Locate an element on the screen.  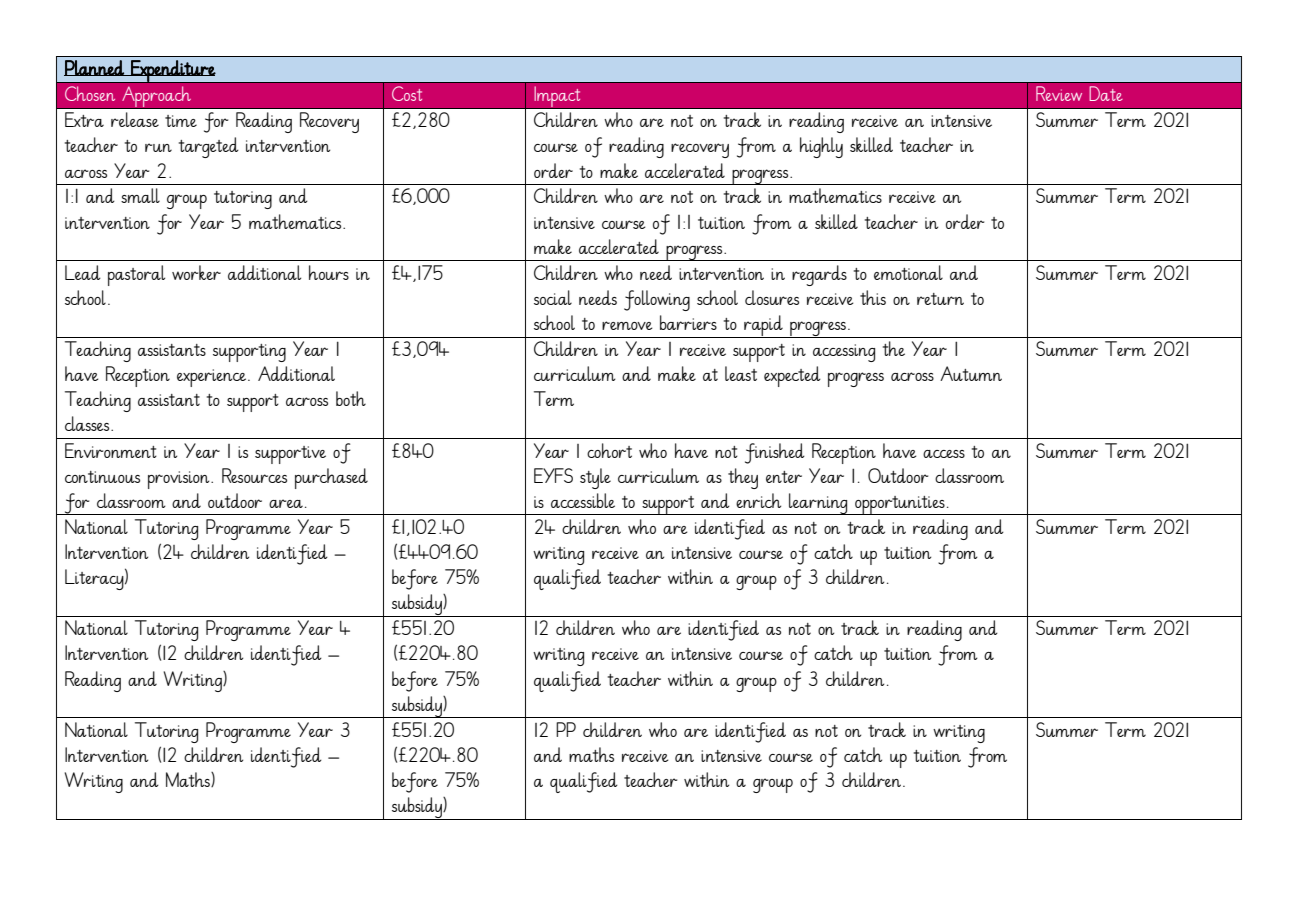
provision is located at coordinates (180, 480).
